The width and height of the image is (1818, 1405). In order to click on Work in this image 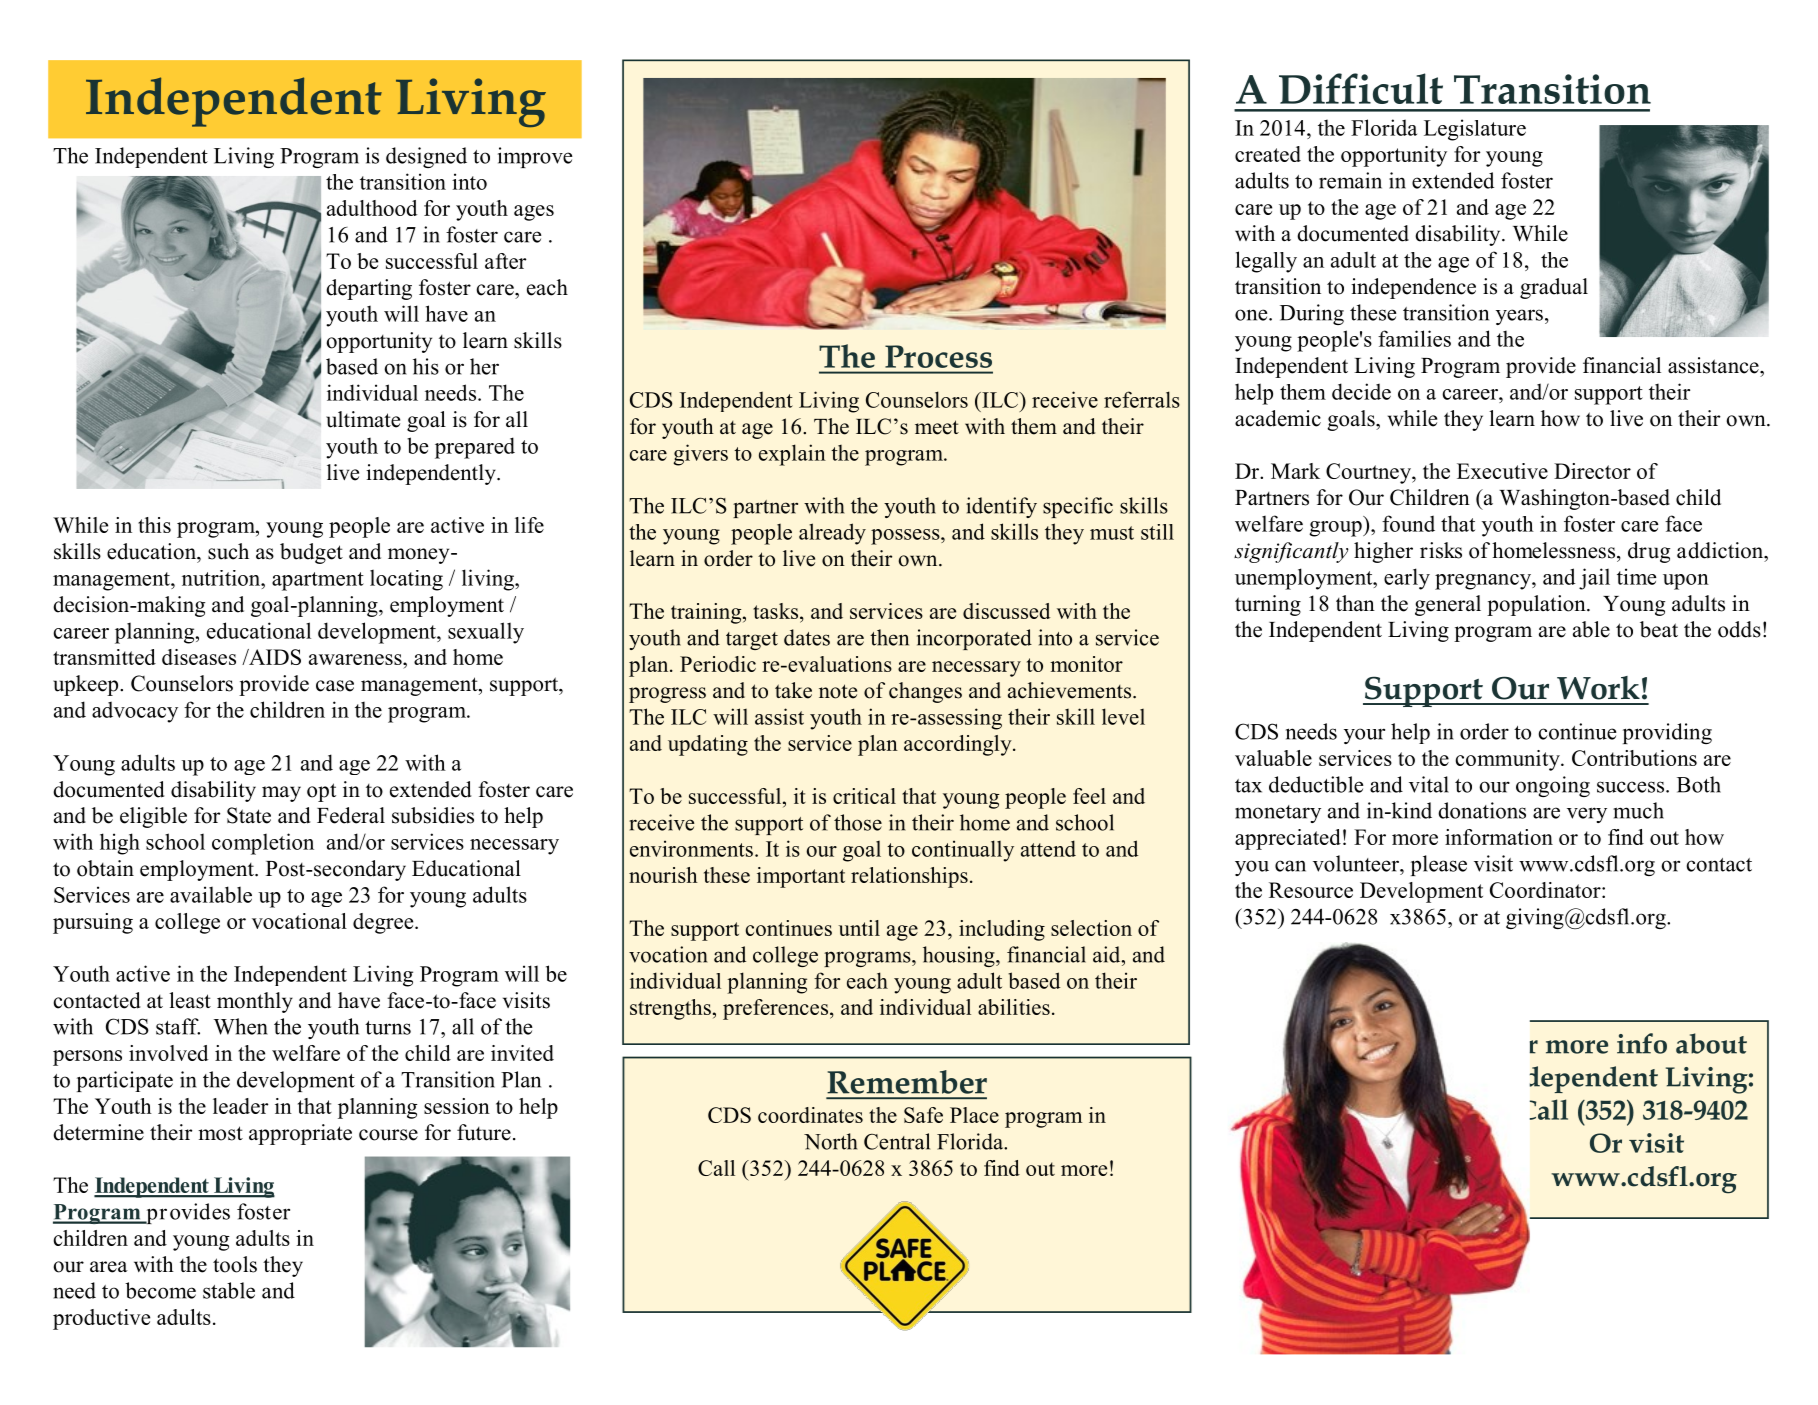, I will do `click(1598, 688)`.
